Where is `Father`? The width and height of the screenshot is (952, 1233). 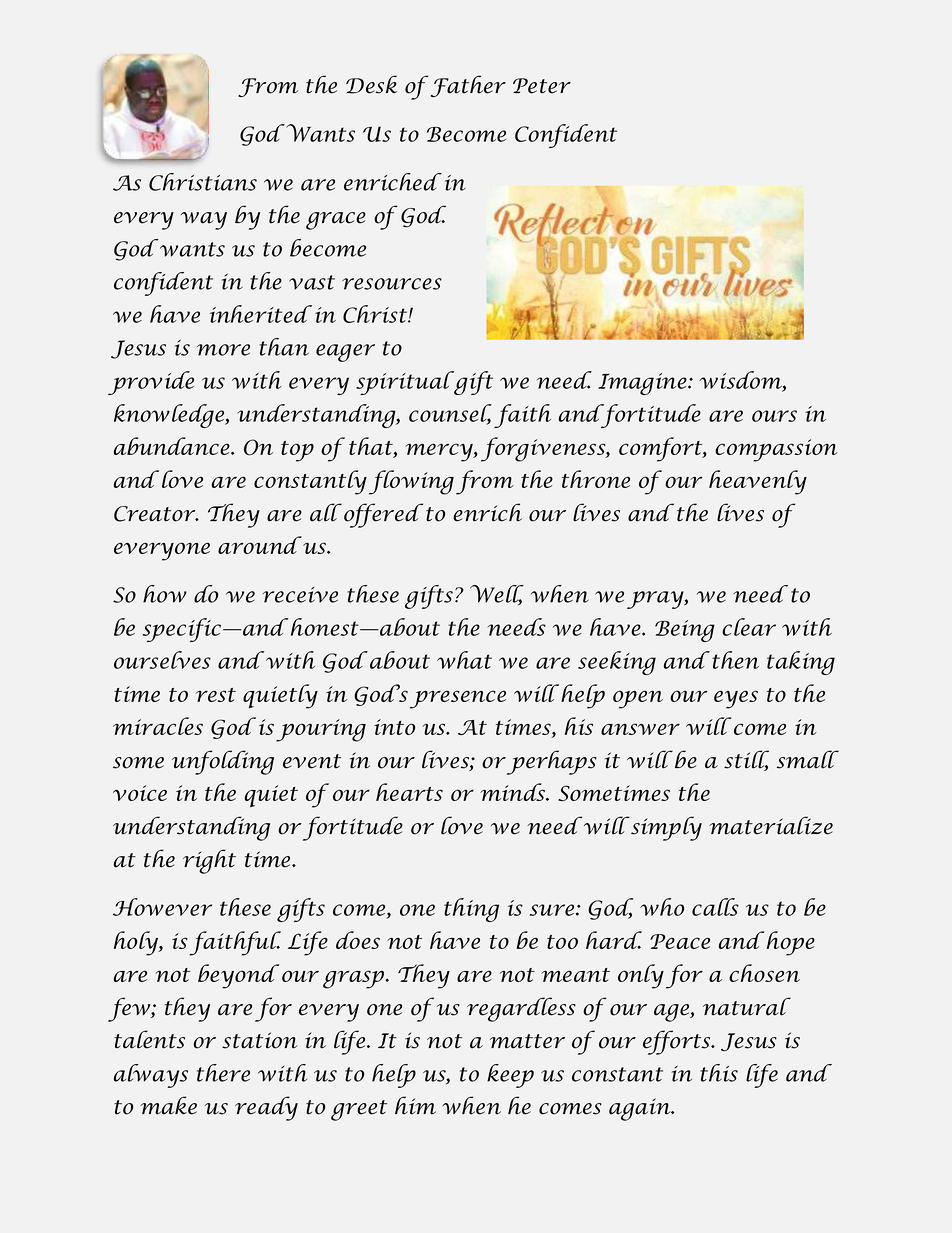
Father is located at coordinates (468, 86).
